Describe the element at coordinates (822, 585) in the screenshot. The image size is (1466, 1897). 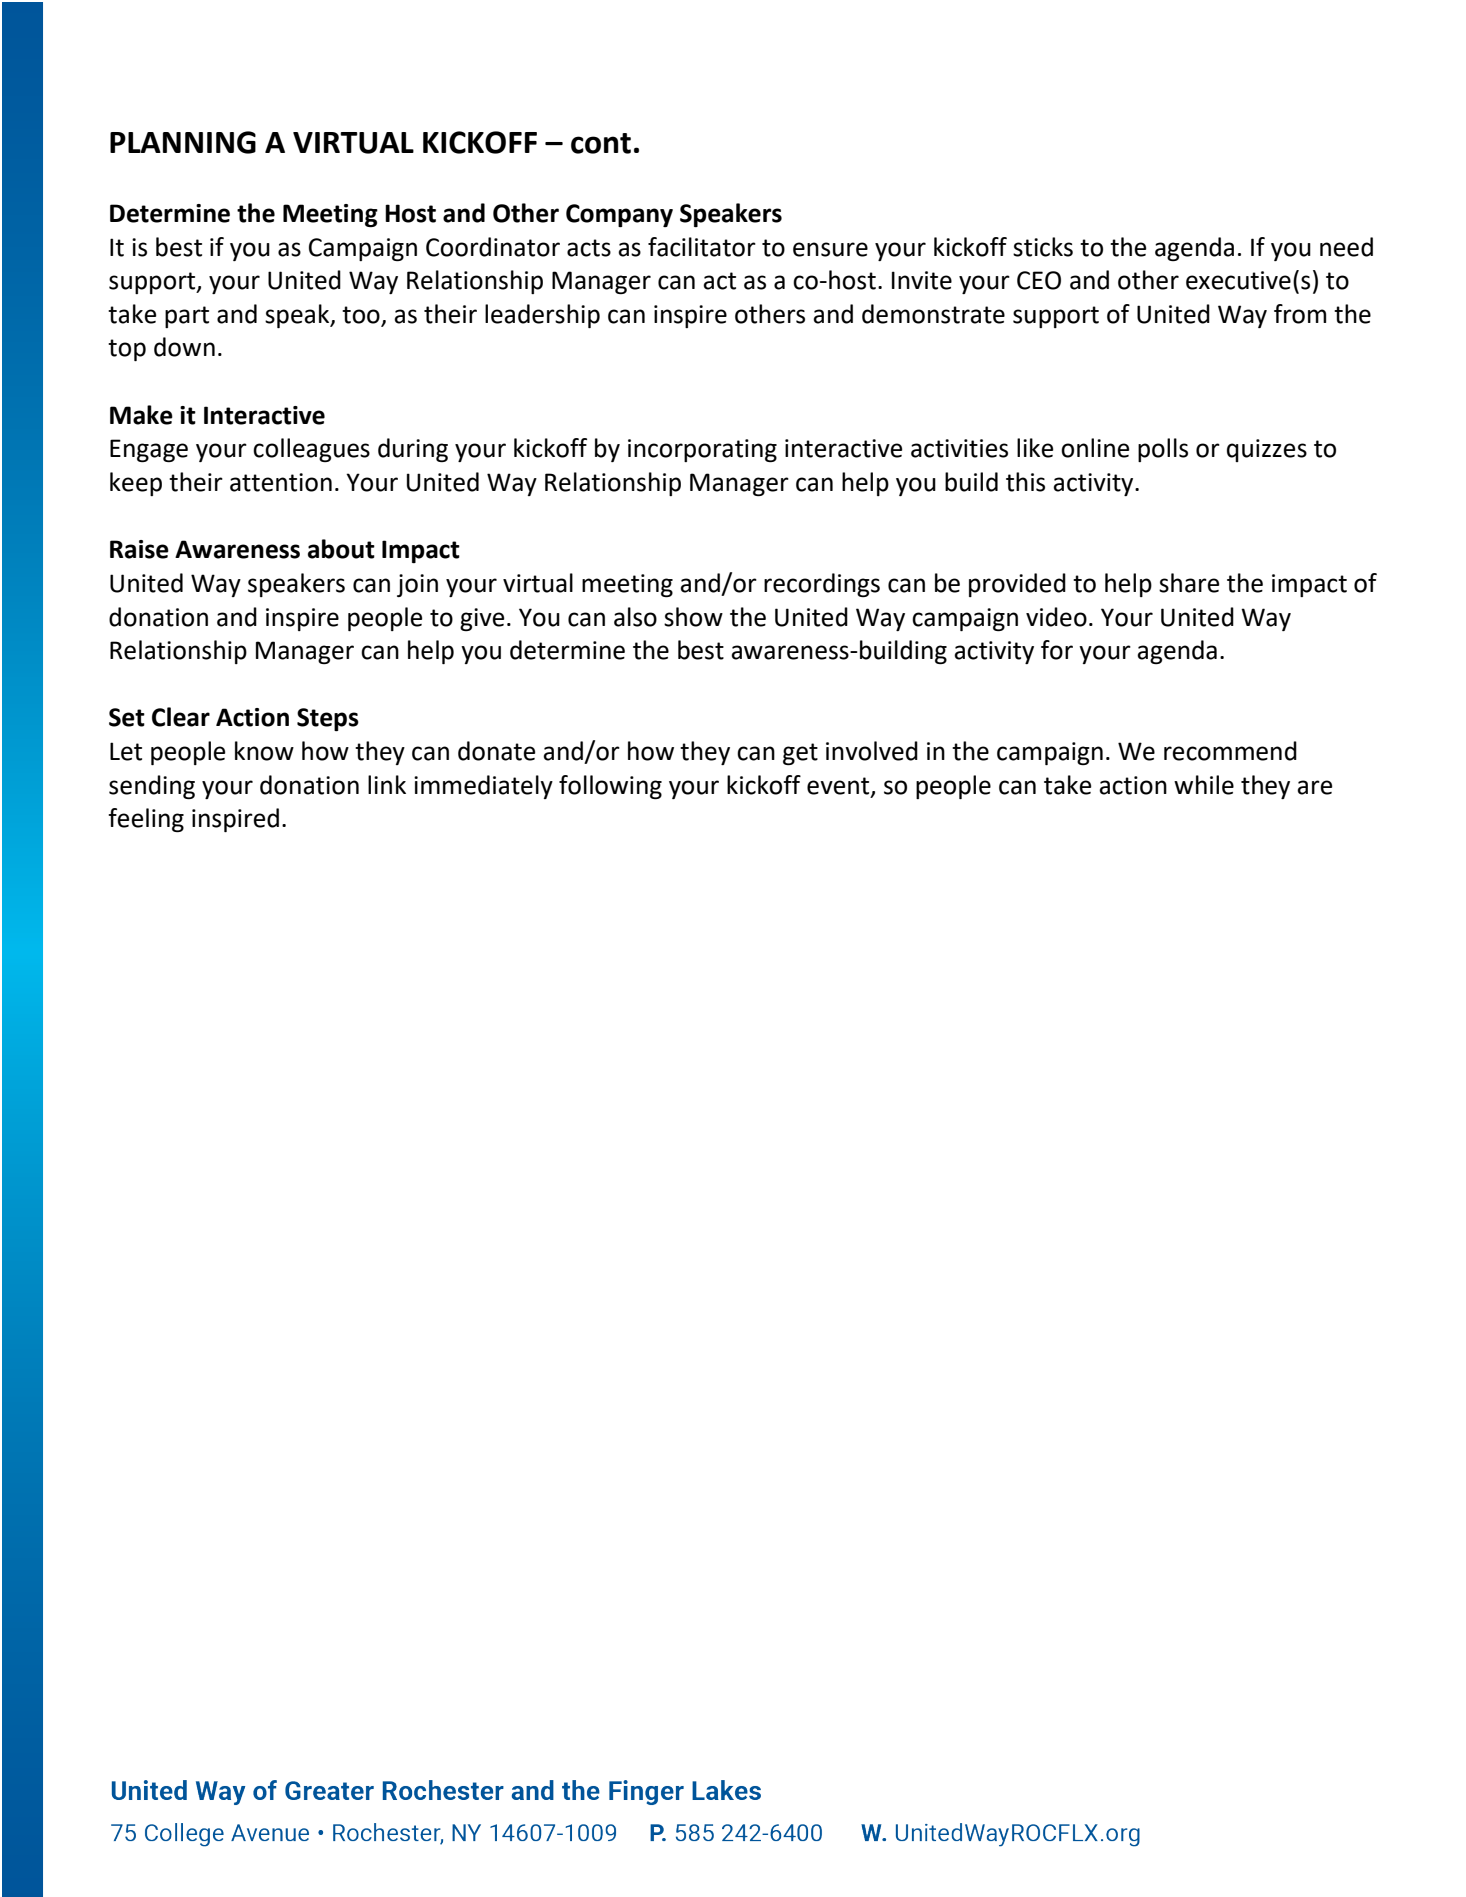
I see `recordings` at that location.
